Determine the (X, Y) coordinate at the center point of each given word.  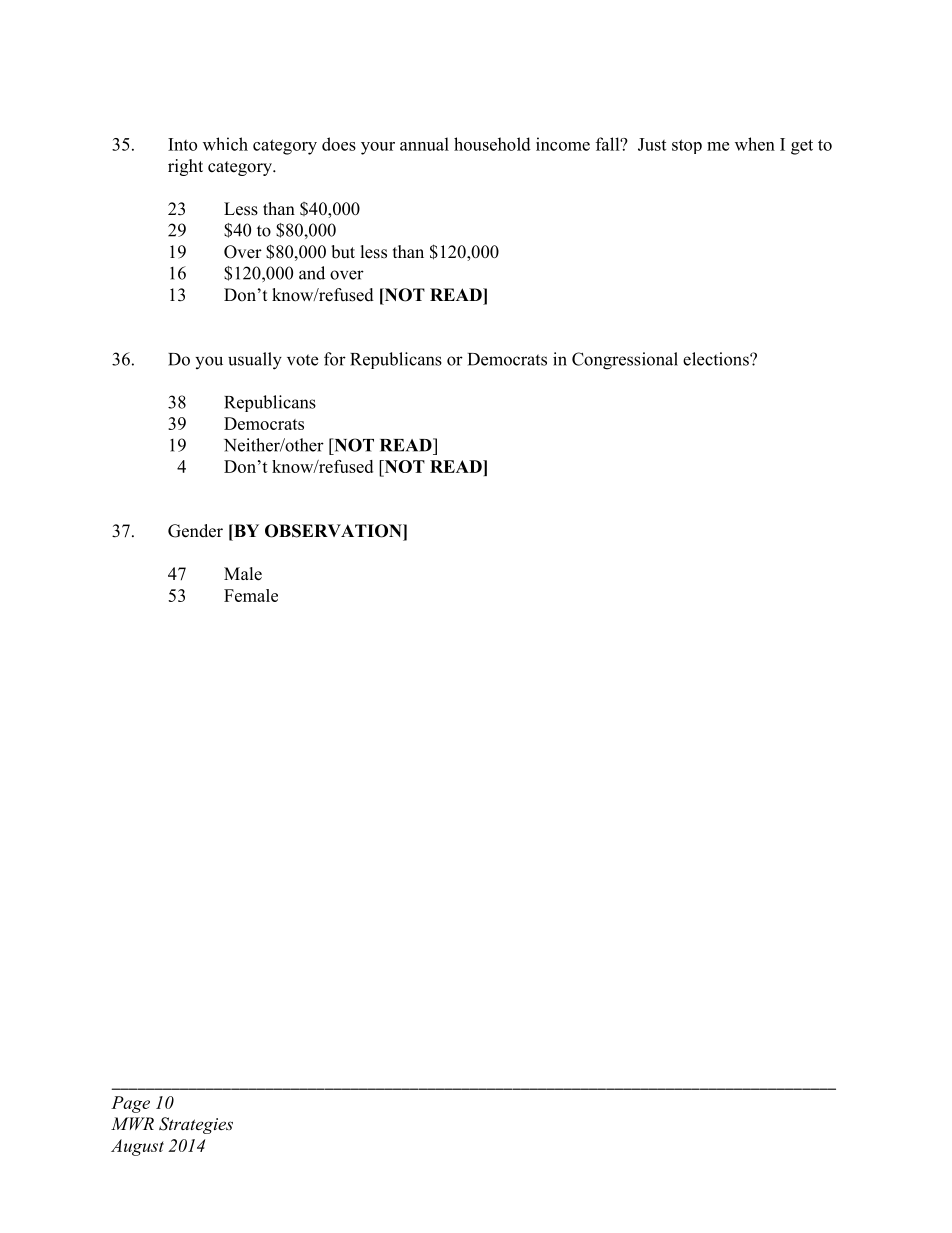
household (492, 144)
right (185, 167)
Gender (195, 531)
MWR (132, 1123)
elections (717, 359)
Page (130, 1104)
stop (687, 146)
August (137, 1147)
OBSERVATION (334, 531)
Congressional (625, 361)
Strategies (196, 1125)
